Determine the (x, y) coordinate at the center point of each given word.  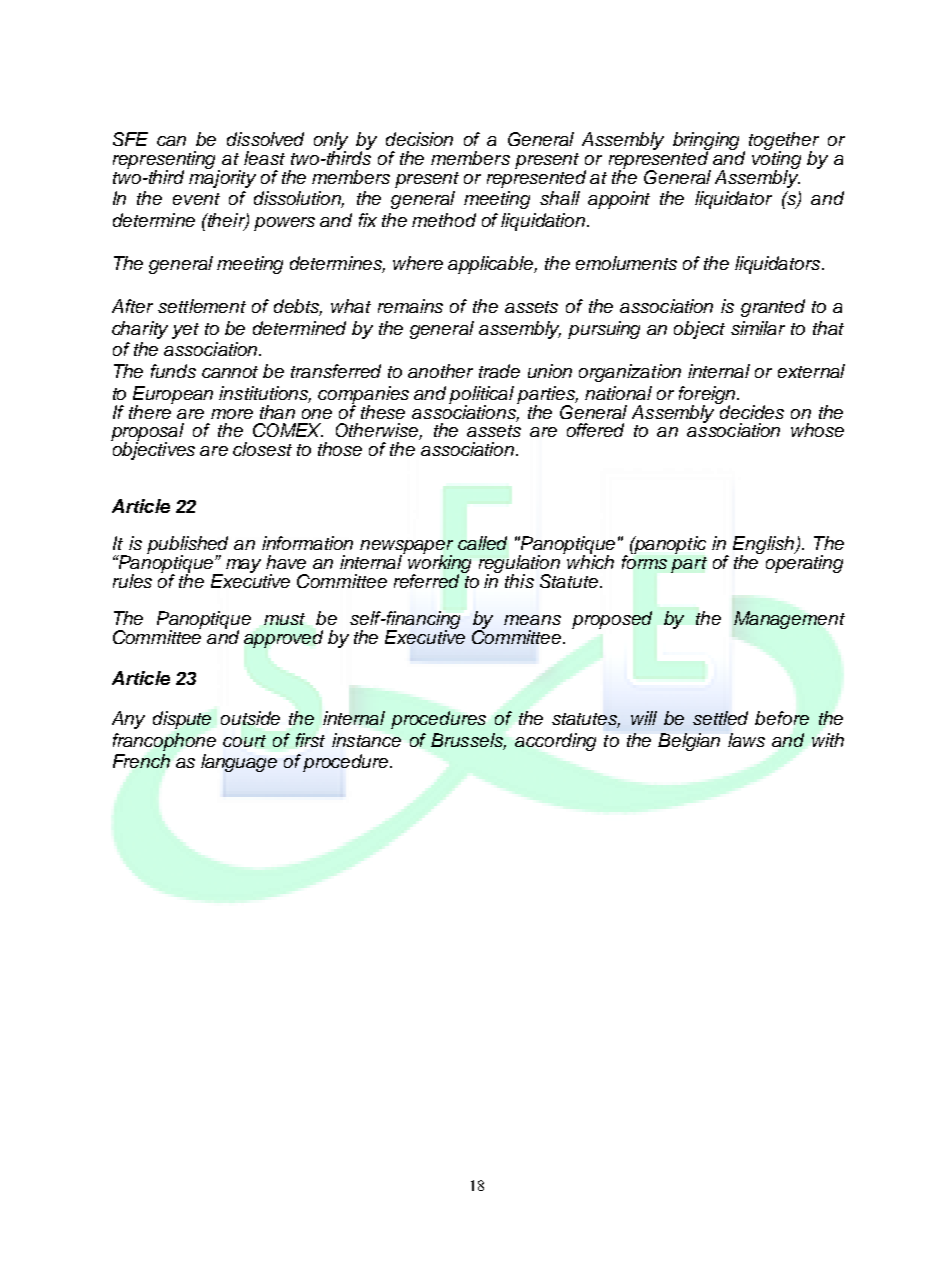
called (482, 543)
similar (758, 328)
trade (499, 371)
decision (419, 139)
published (187, 546)
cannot (230, 372)
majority (222, 178)
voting (776, 160)
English (764, 546)
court (244, 741)
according (555, 742)
